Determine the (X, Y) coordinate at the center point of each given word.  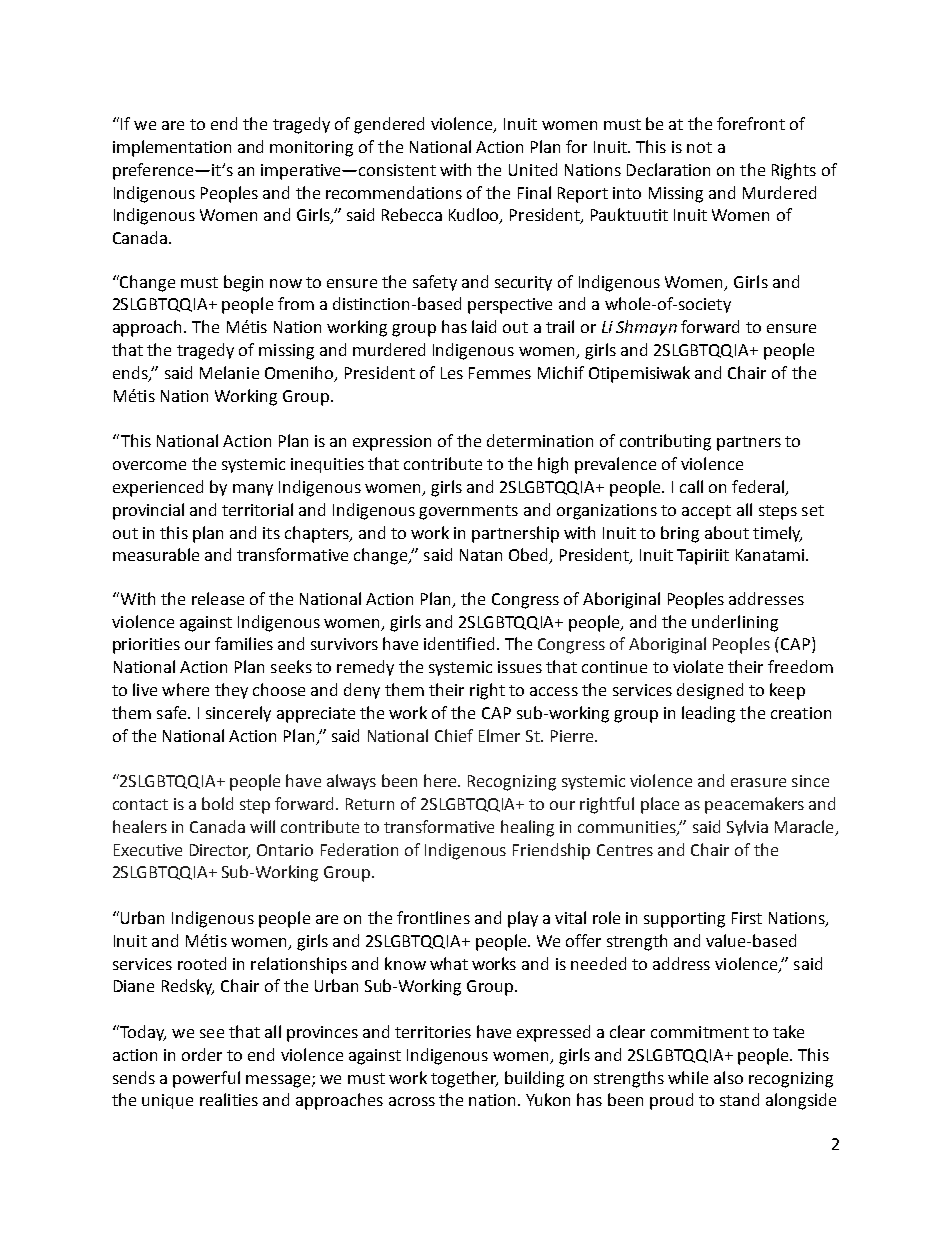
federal (759, 488)
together (464, 1079)
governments (468, 512)
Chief (454, 735)
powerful (206, 1079)
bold (217, 803)
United (533, 169)
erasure (758, 782)
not (699, 147)
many (253, 490)
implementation (172, 148)
